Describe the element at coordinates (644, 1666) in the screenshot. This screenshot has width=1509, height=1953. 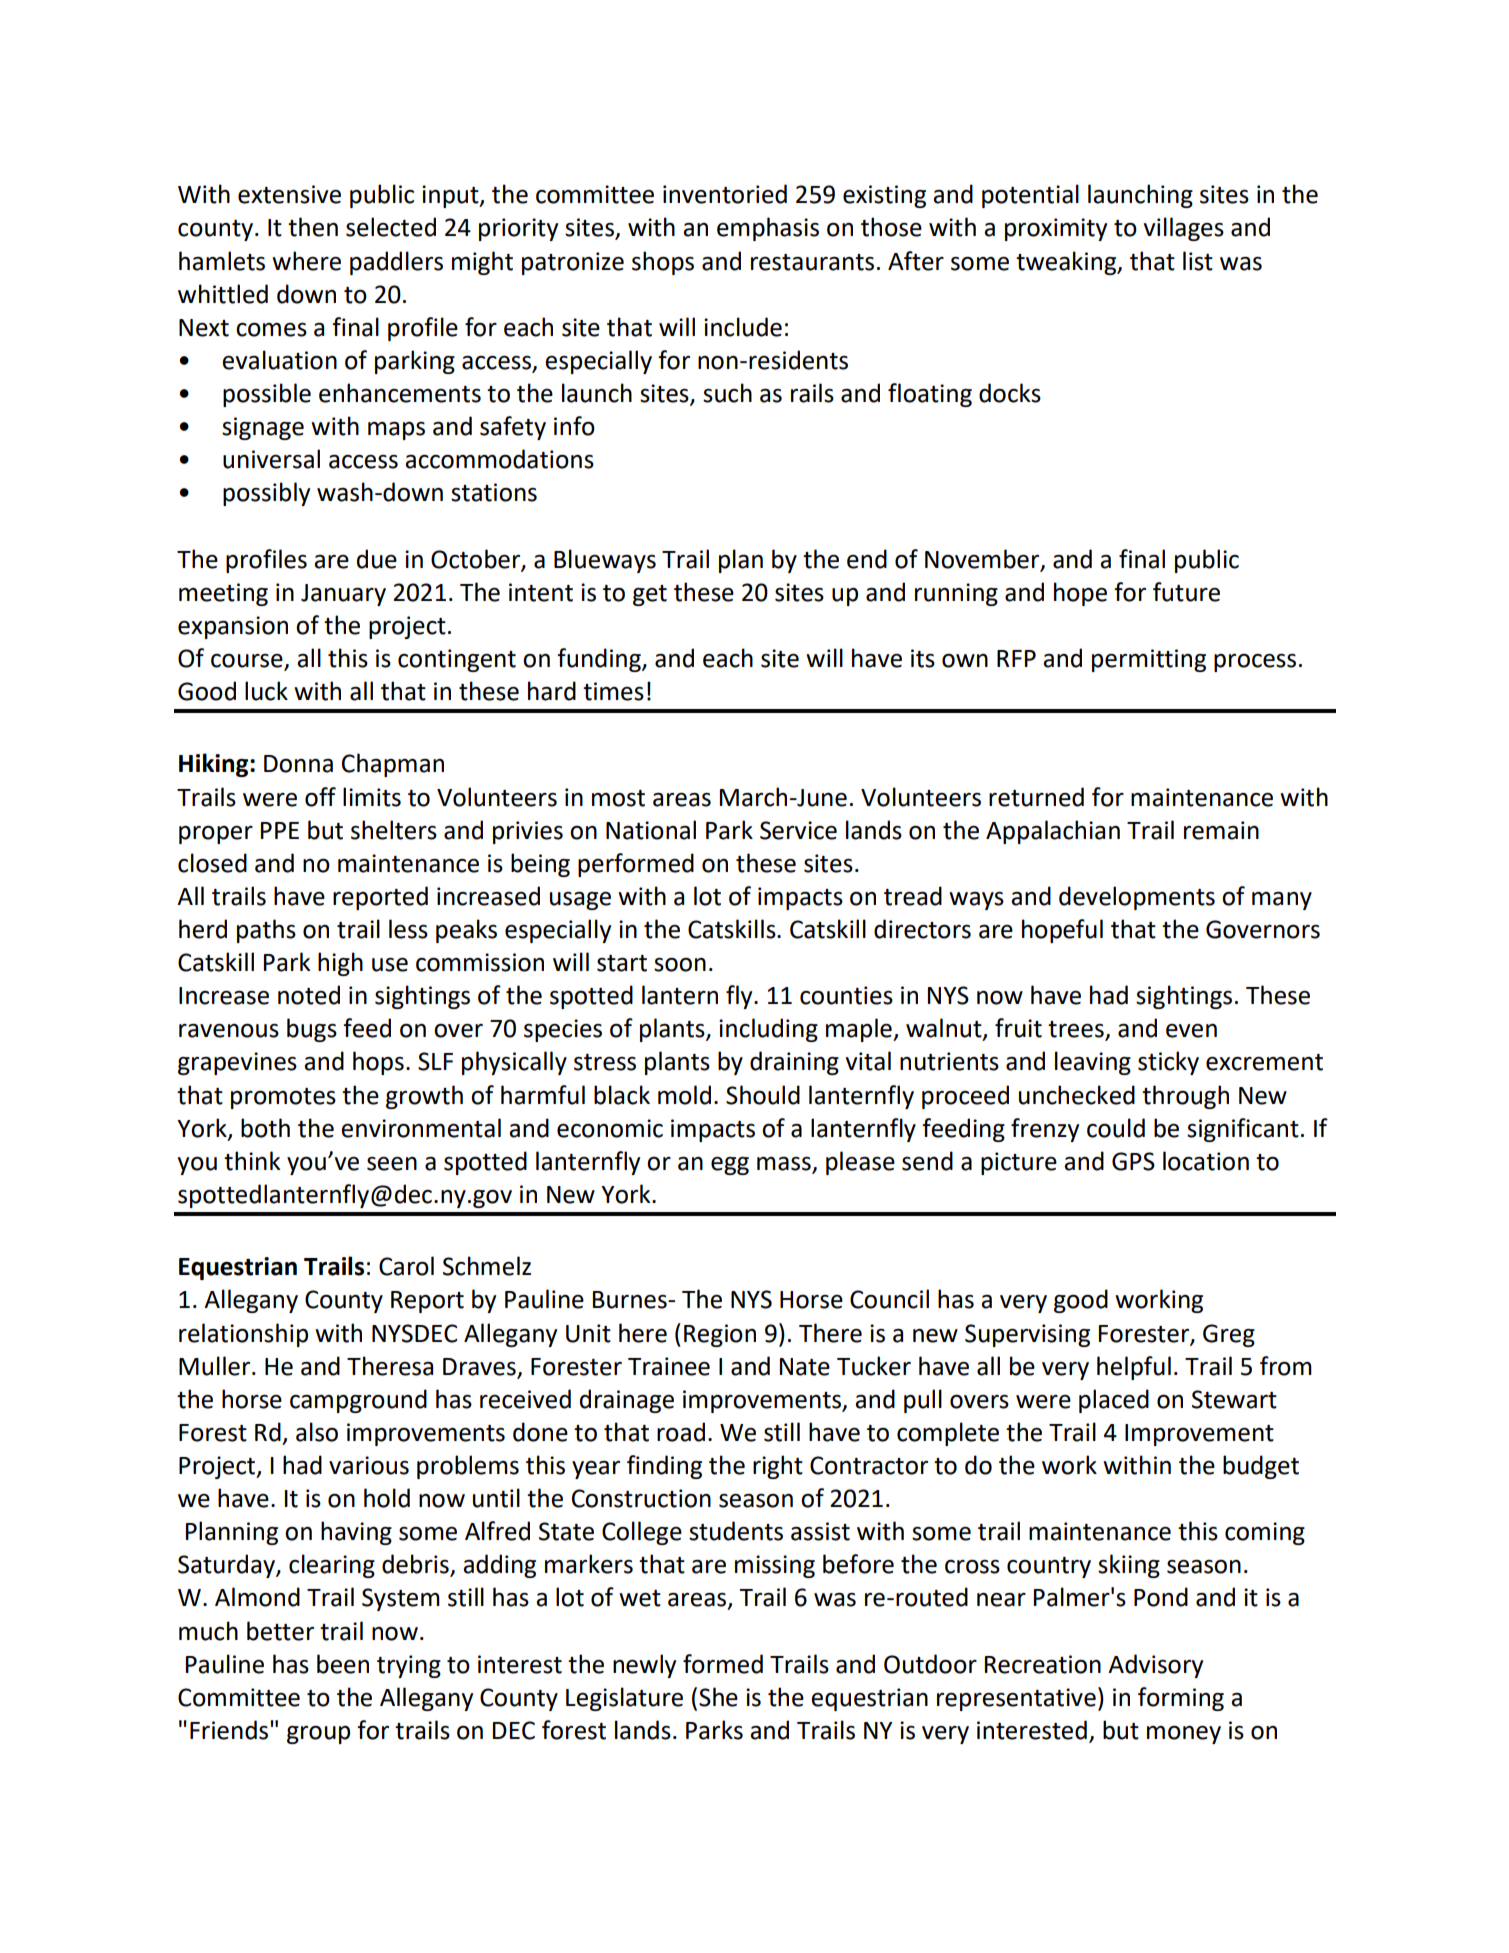
I see `newly` at that location.
